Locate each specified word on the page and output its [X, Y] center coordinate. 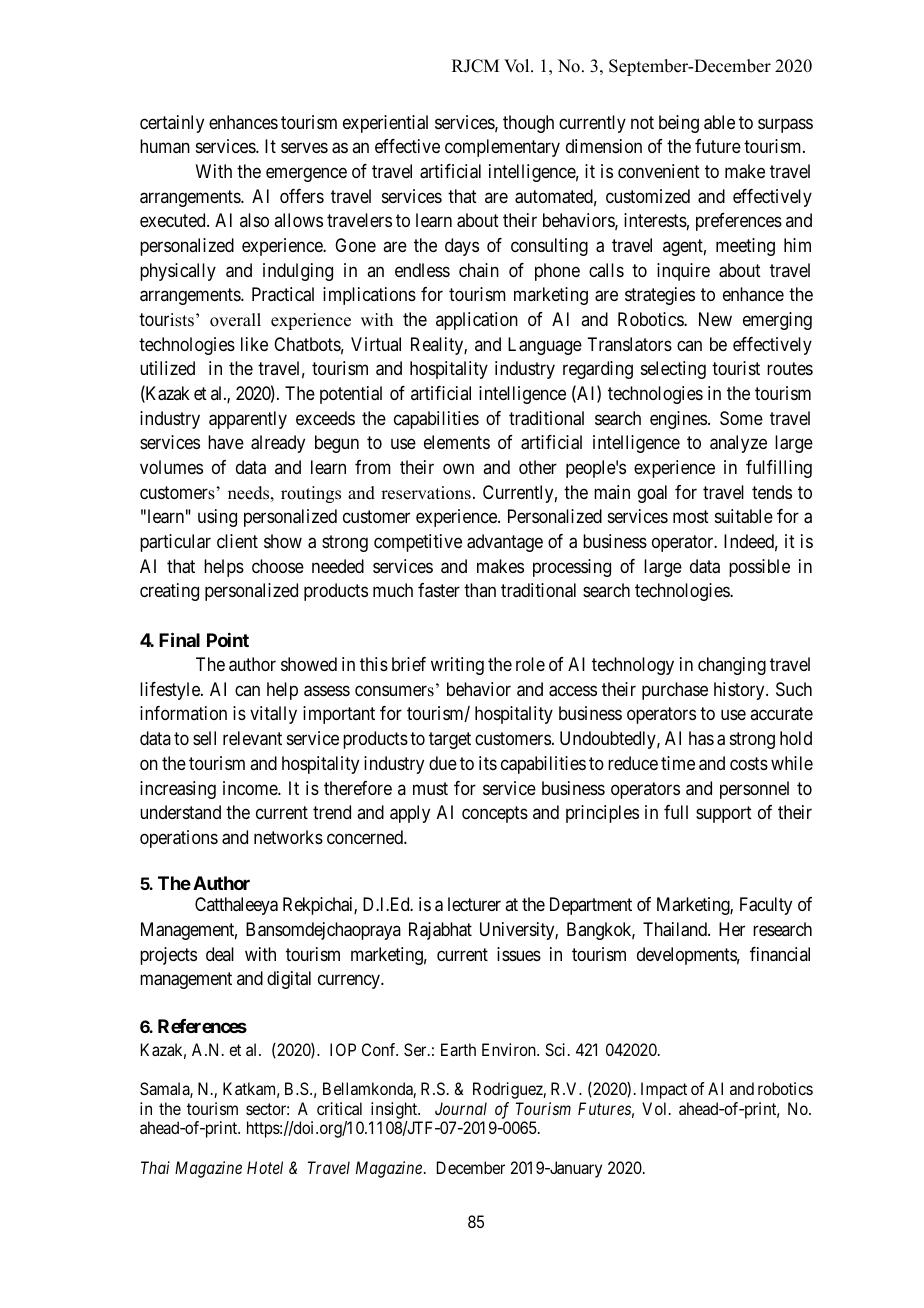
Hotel [265, 1167]
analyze [738, 444]
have [226, 442]
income [251, 788]
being [679, 124]
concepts [495, 814]
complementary [502, 148]
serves [304, 148]
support [724, 814]
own [458, 468]
